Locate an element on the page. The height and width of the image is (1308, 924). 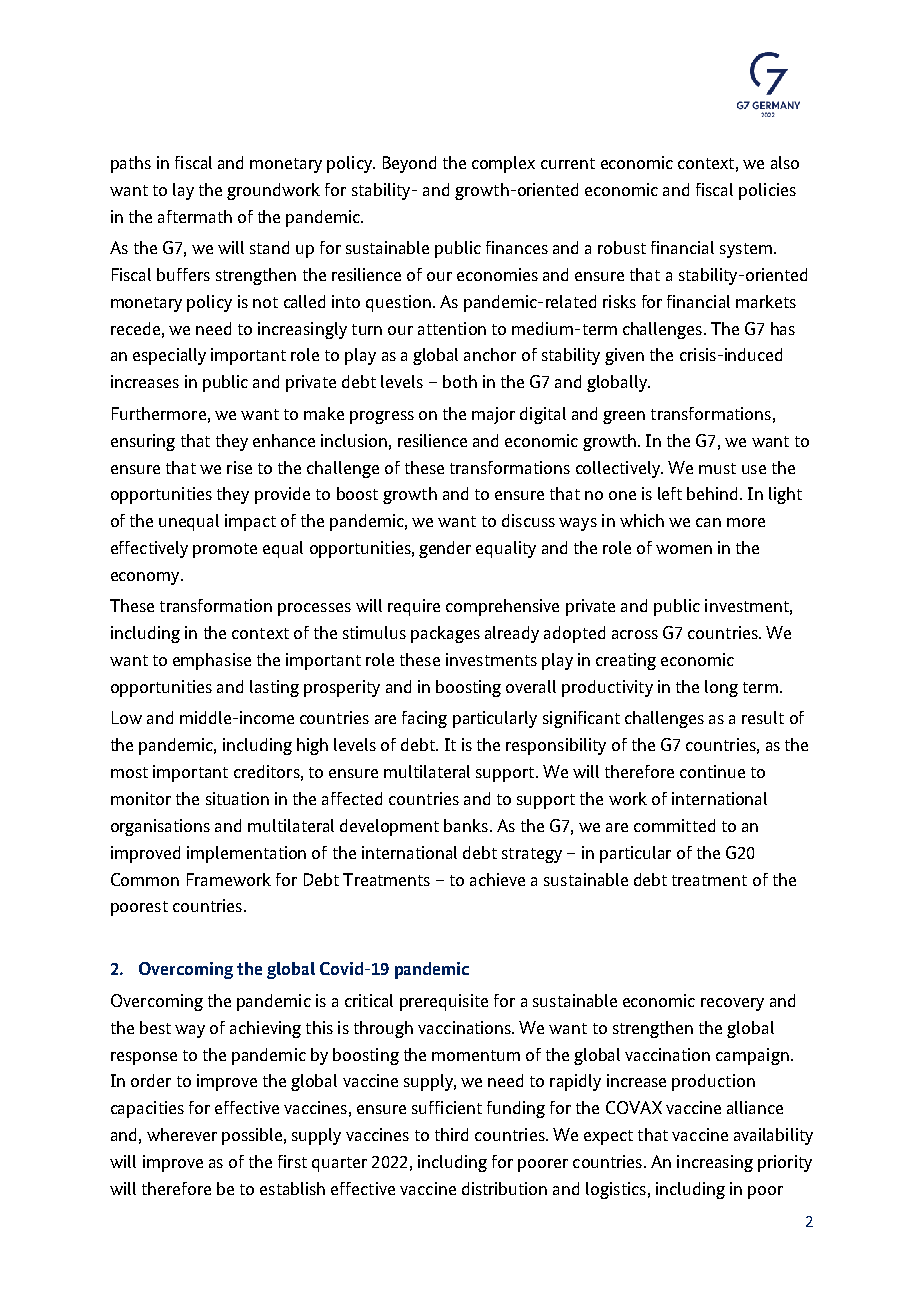
policies is located at coordinates (767, 191).
